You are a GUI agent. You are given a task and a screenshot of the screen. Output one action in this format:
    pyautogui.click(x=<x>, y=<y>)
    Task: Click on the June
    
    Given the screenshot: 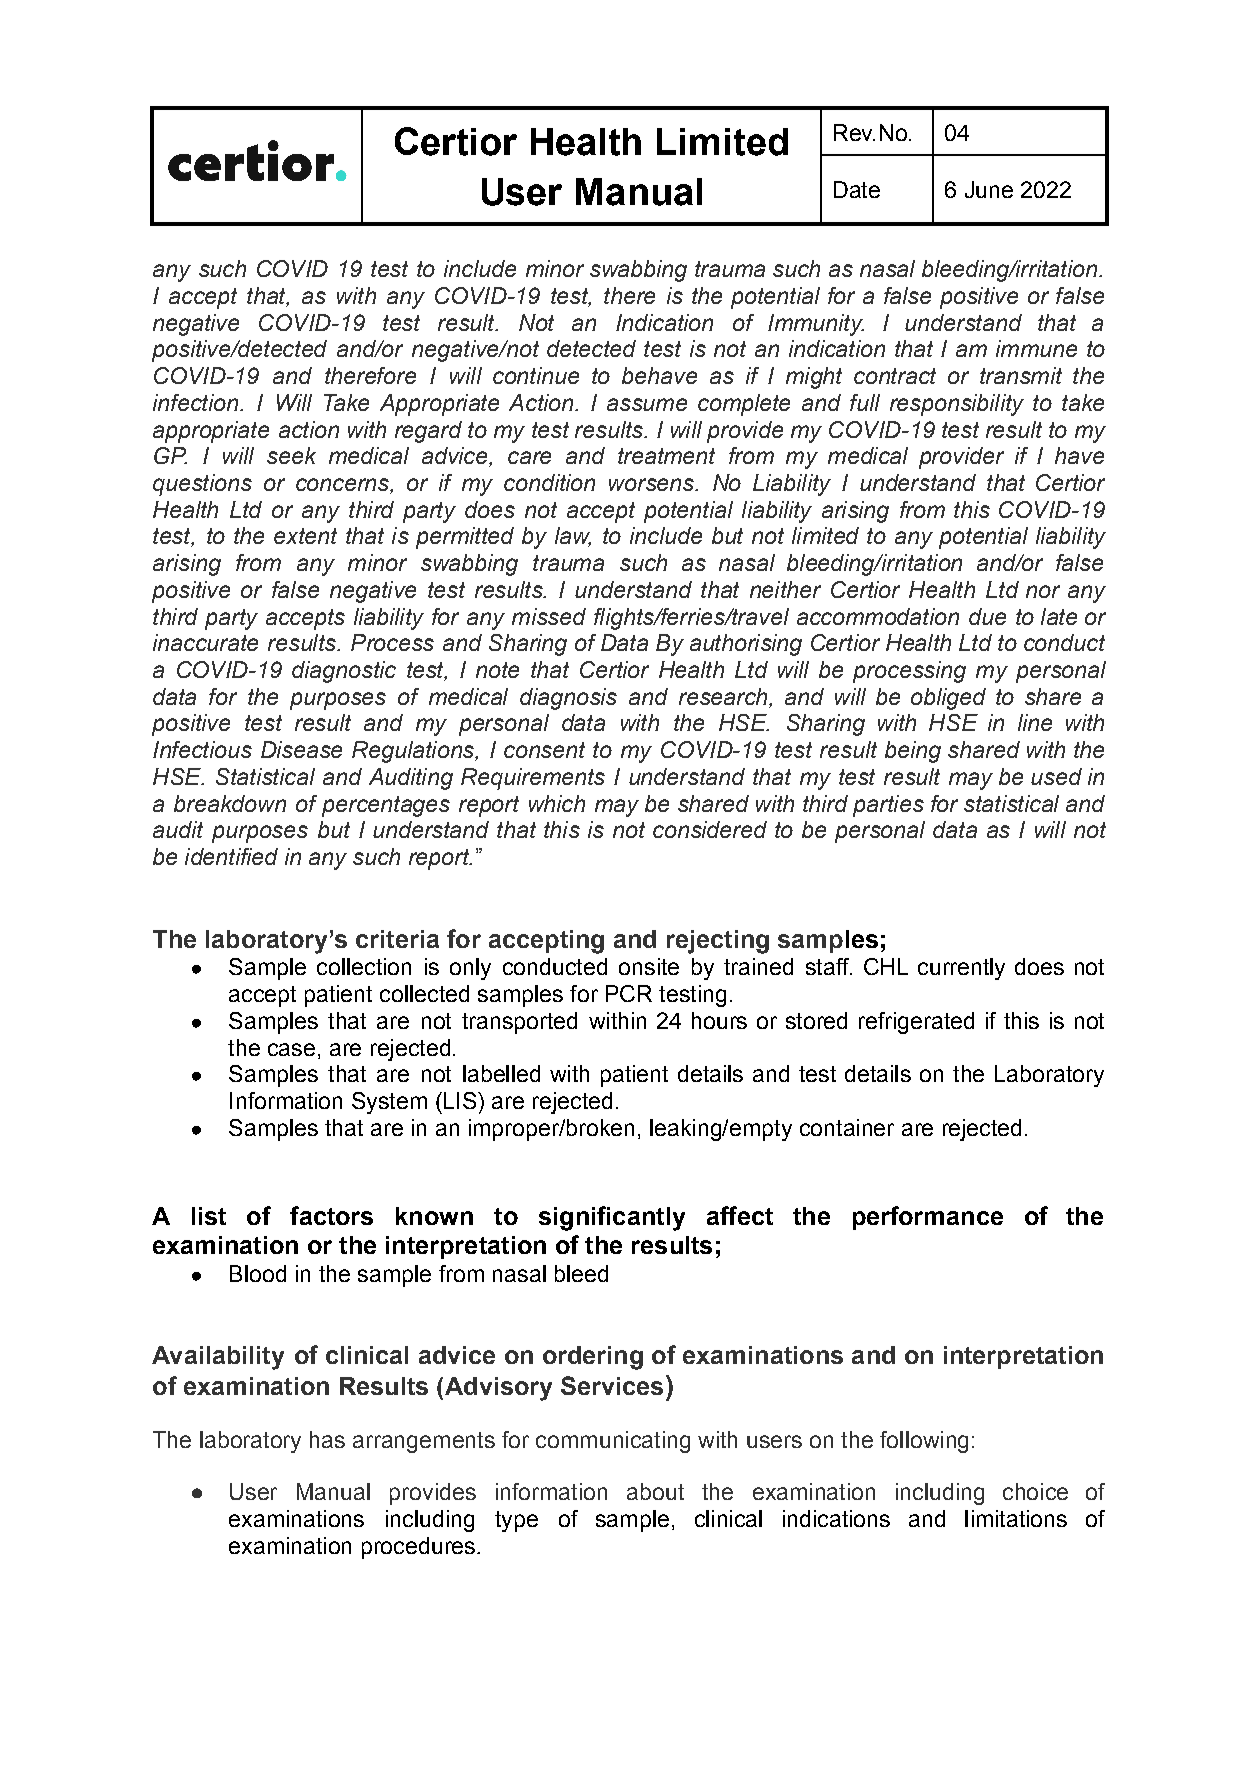 What is the action you would take?
    pyautogui.click(x=989, y=189)
